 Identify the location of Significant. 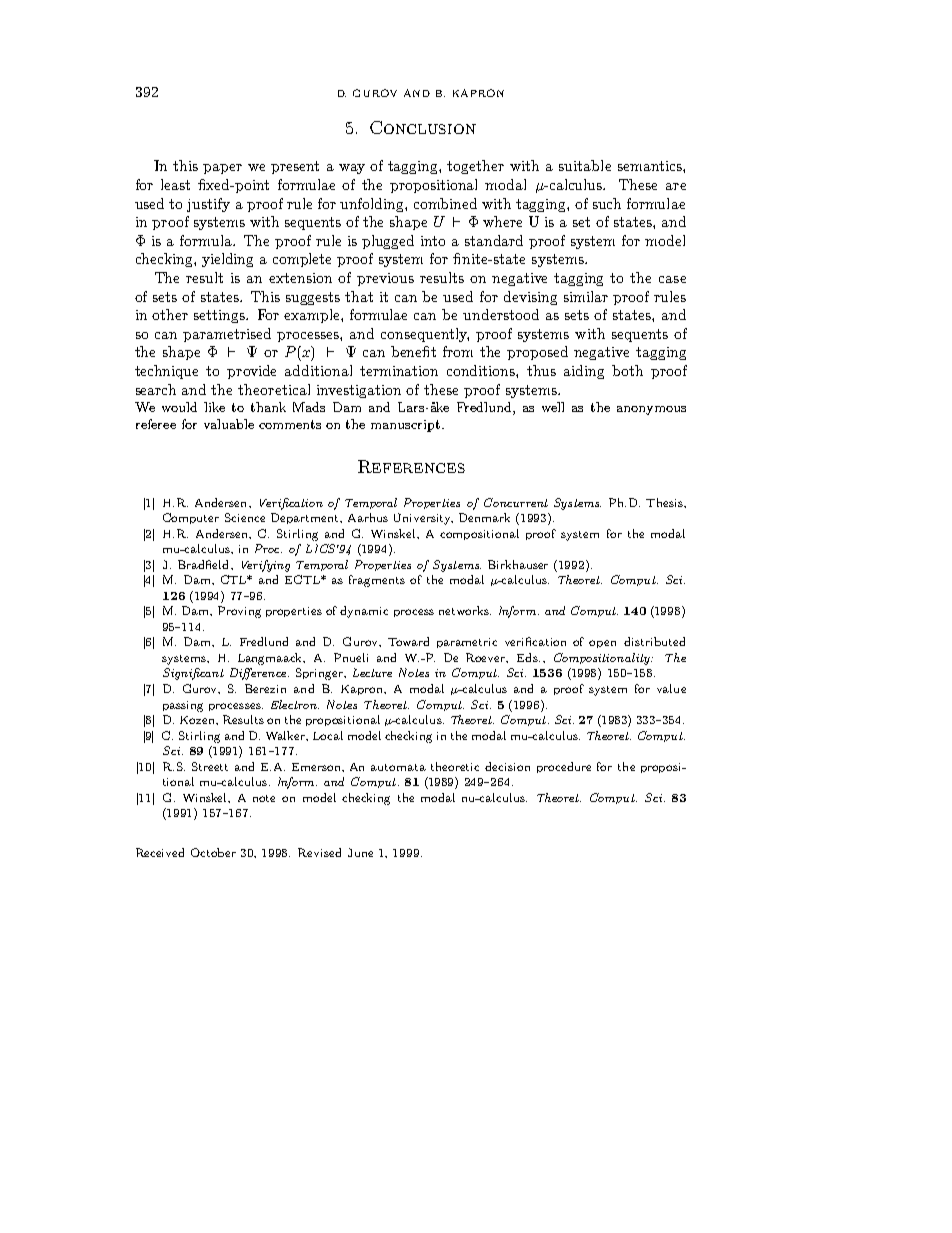
(193, 674).
